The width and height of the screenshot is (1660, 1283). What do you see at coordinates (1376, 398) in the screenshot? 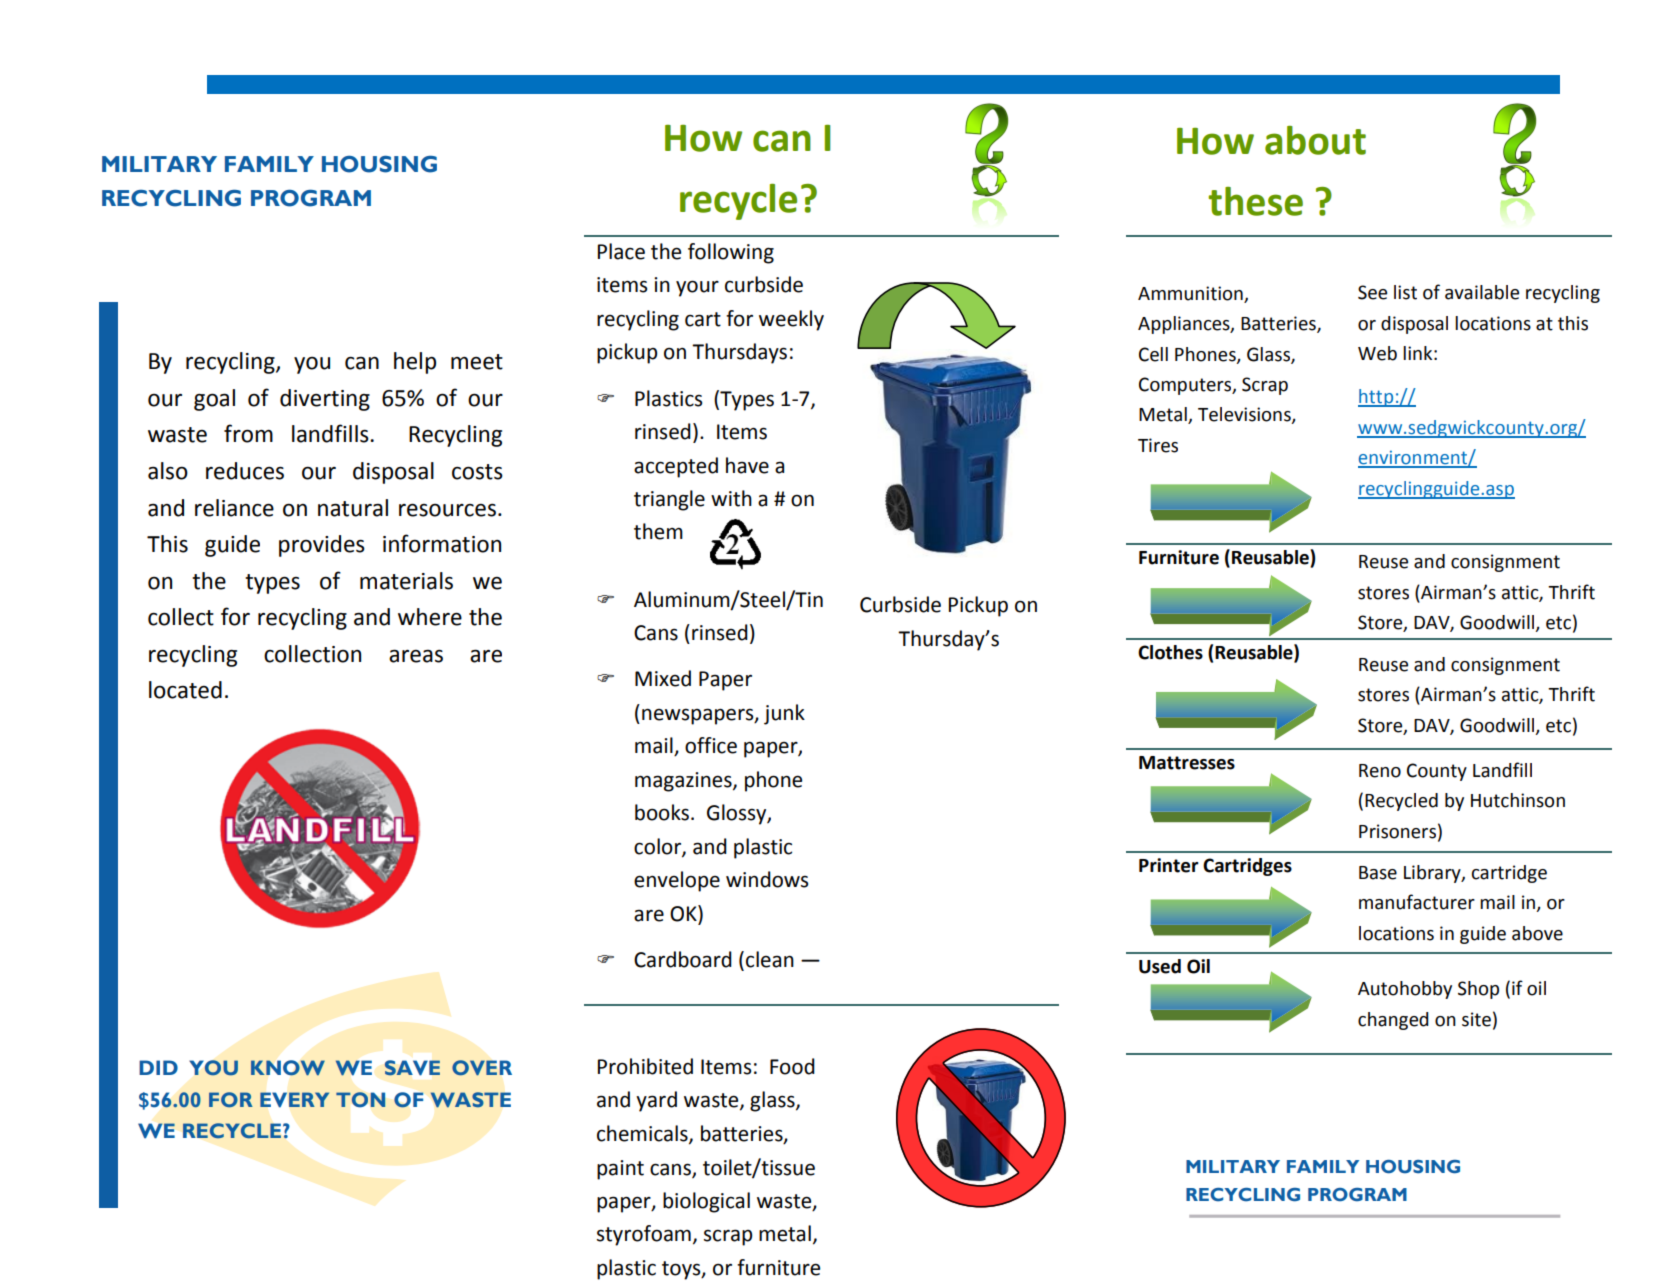
I see `http` at bounding box center [1376, 398].
